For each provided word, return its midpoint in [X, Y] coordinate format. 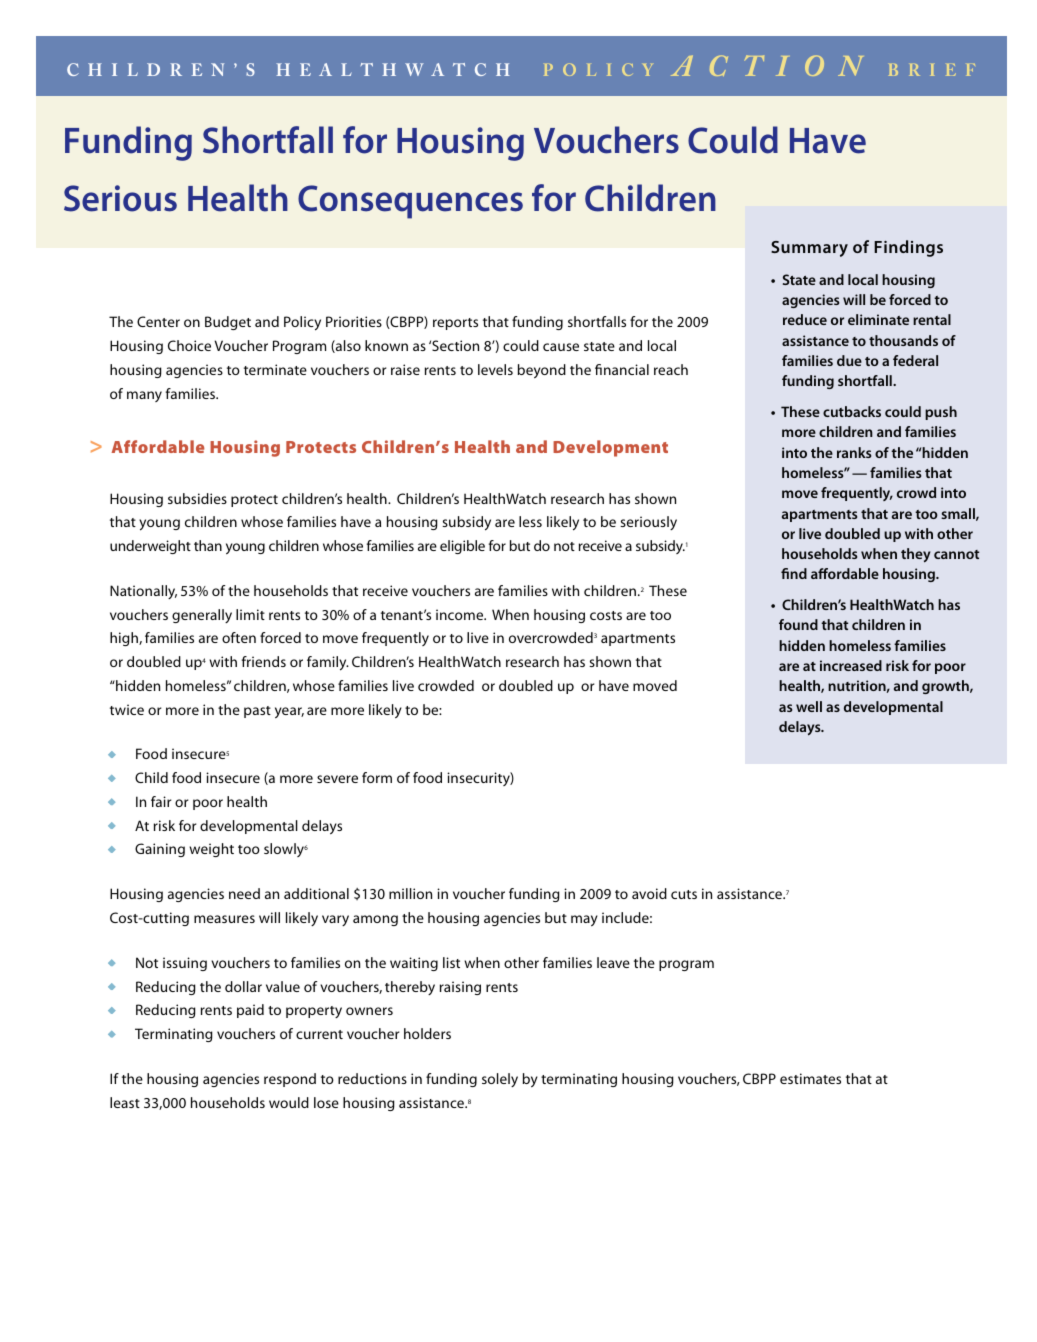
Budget [228, 323]
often [239, 637]
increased [851, 665]
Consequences [410, 202]
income [461, 614]
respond [290, 1080]
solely [500, 1080]
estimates [810, 1078]
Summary [809, 249]
